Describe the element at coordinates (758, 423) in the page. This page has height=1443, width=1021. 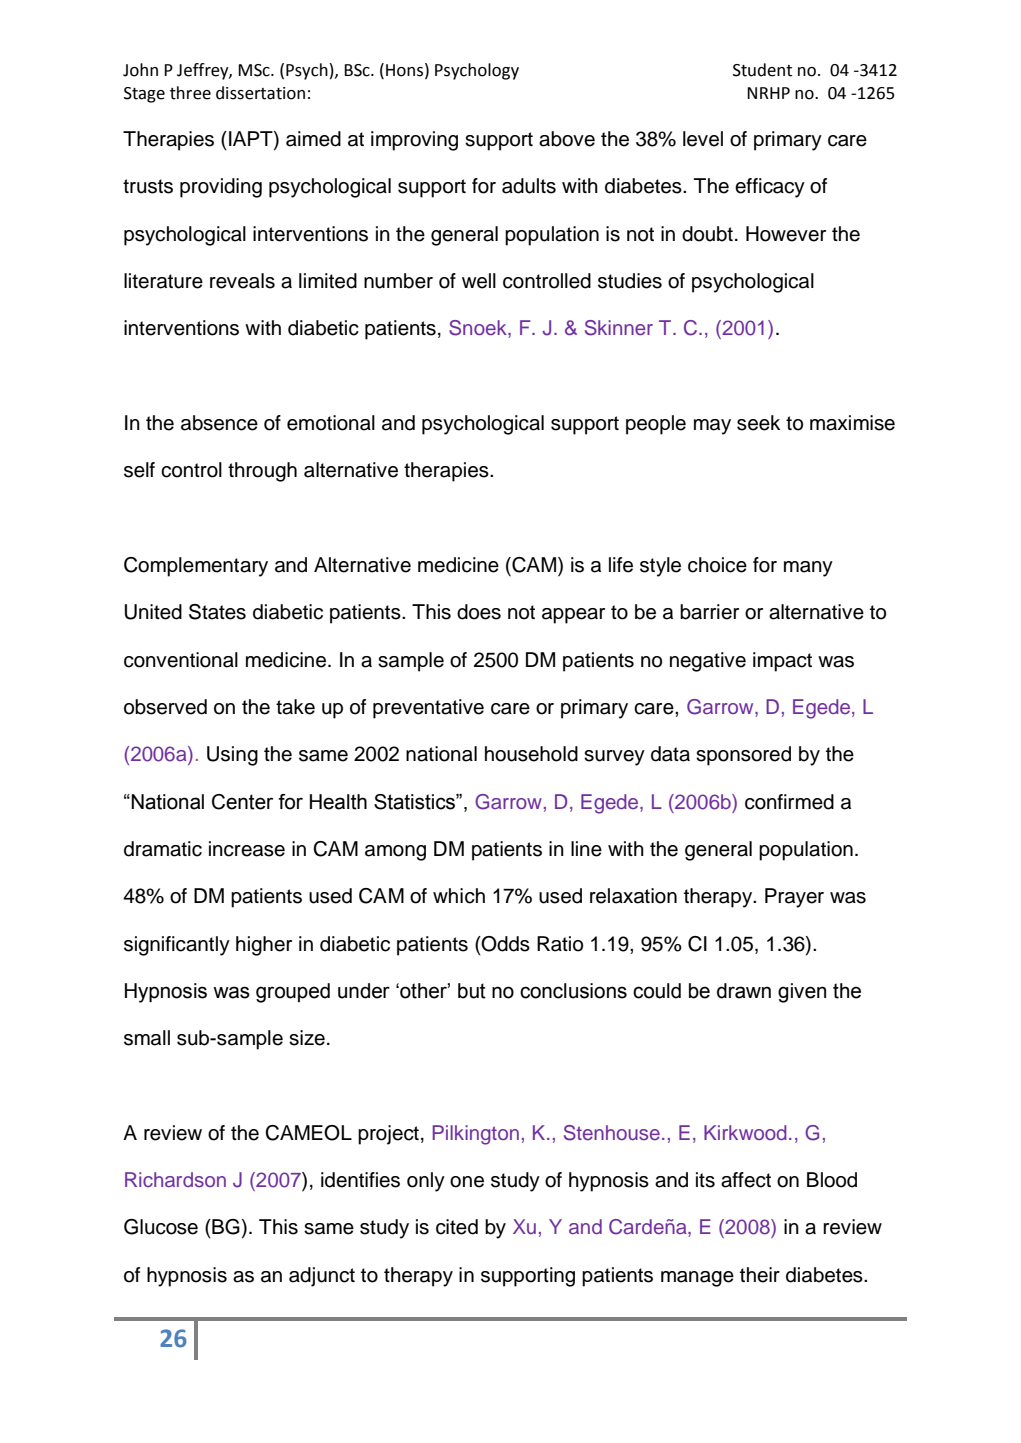
I see `seek` at that location.
